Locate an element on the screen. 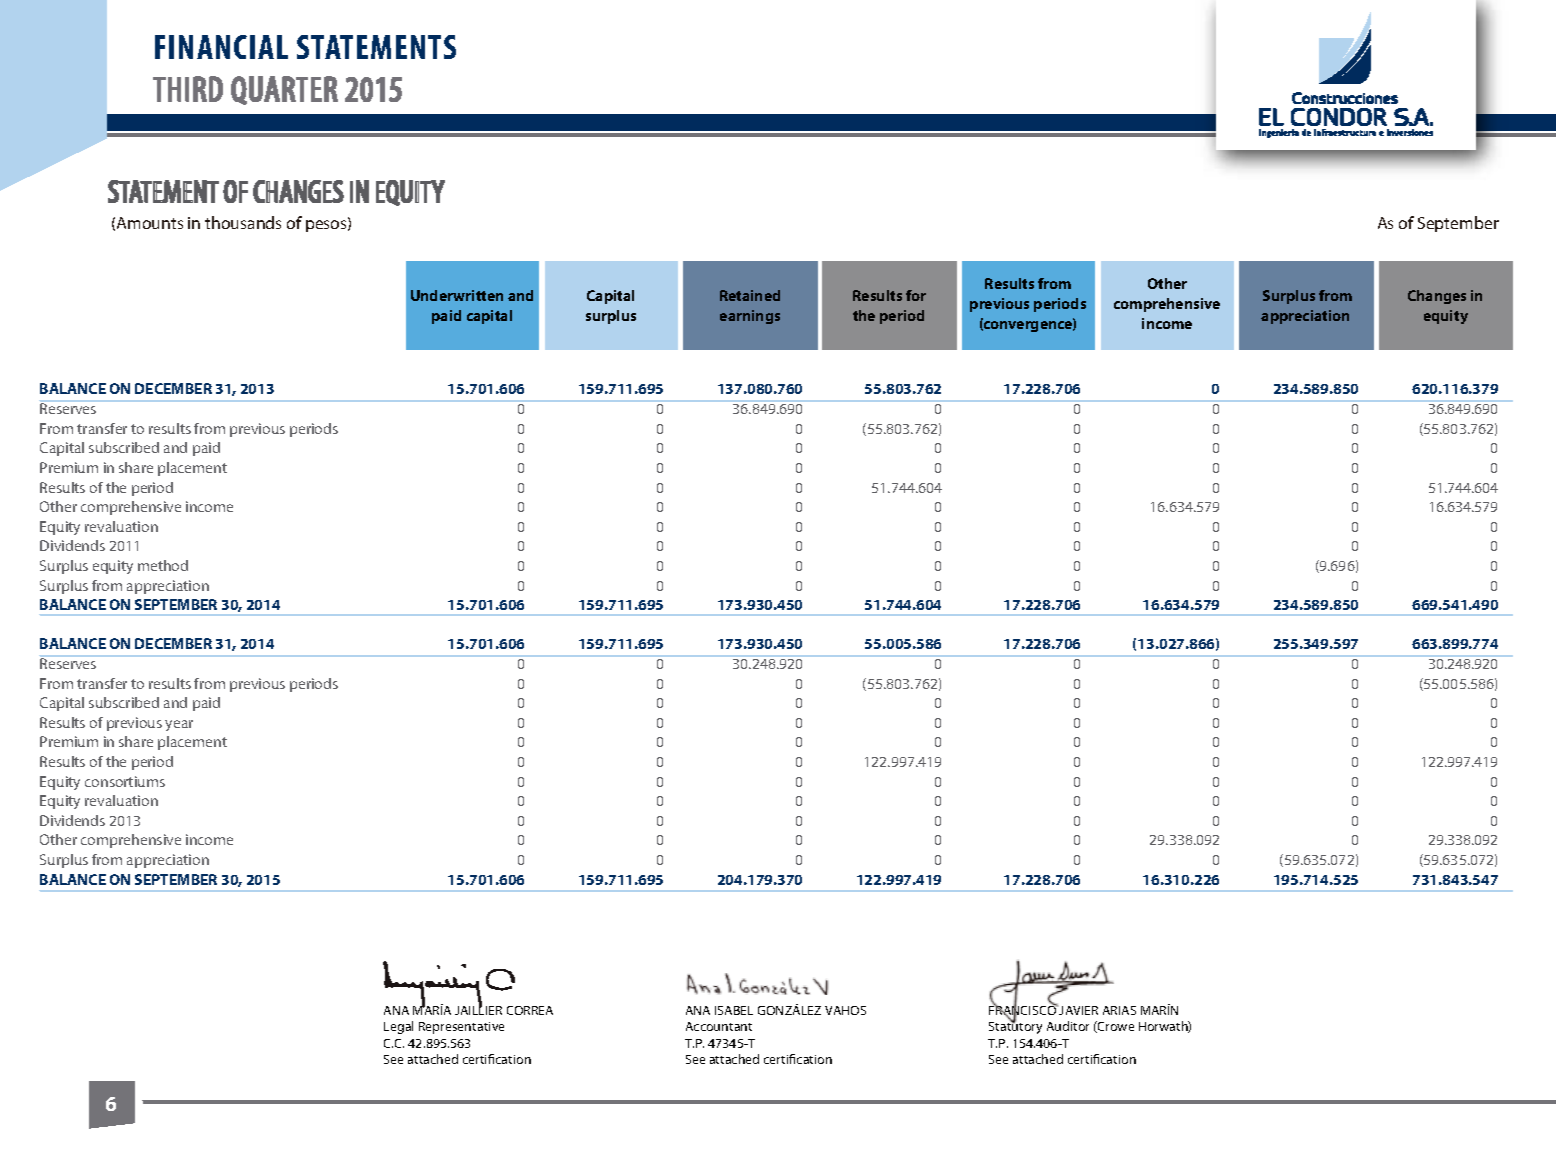  QUARTER is located at coordinates (284, 90).
